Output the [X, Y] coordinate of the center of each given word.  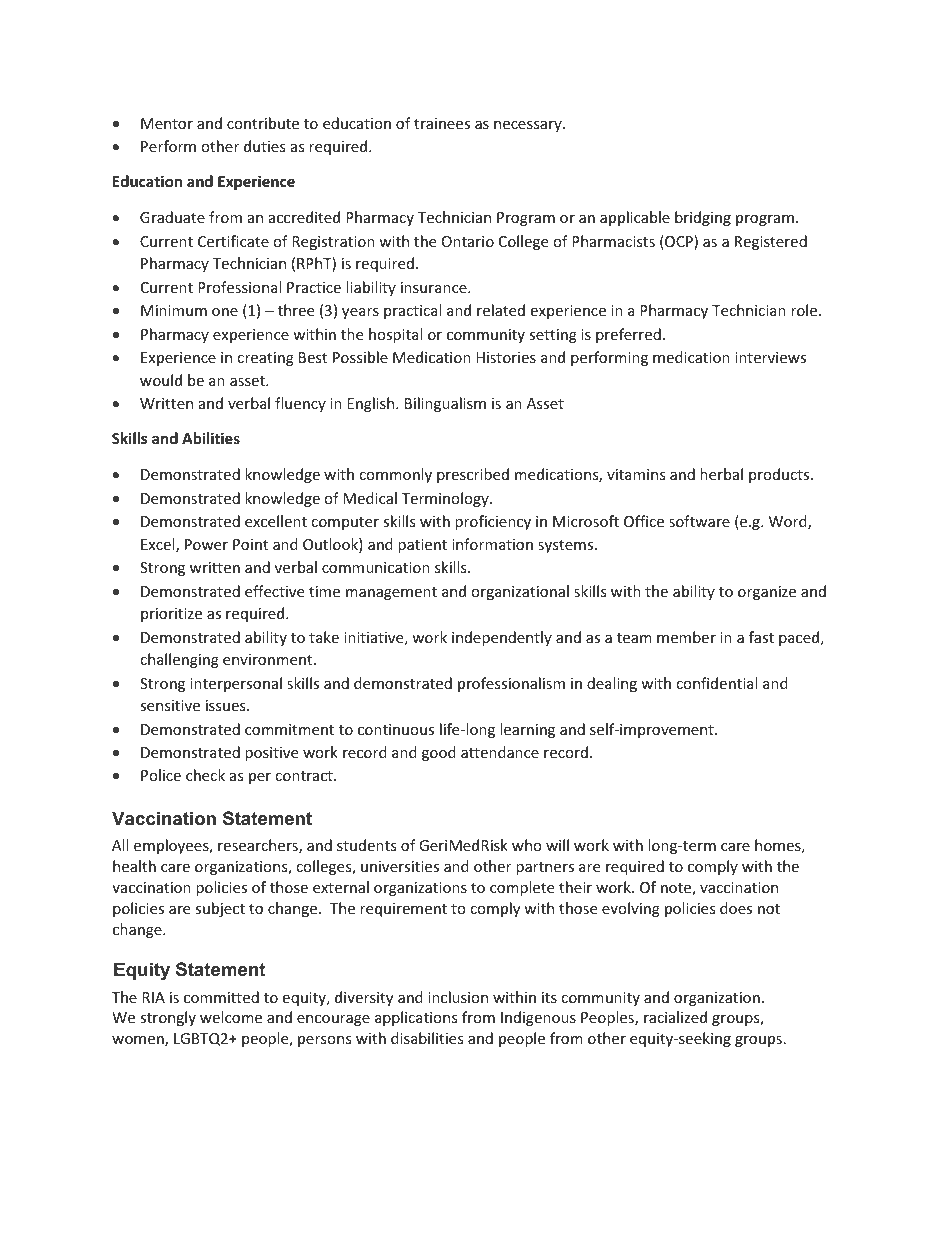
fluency [300, 404]
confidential [716, 683]
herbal [721, 474]
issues [227, 705]
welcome [231, 1017]
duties [265, 146]
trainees [442, 123]
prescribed [473, 475]
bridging [703, 218]
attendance [500, 752]
